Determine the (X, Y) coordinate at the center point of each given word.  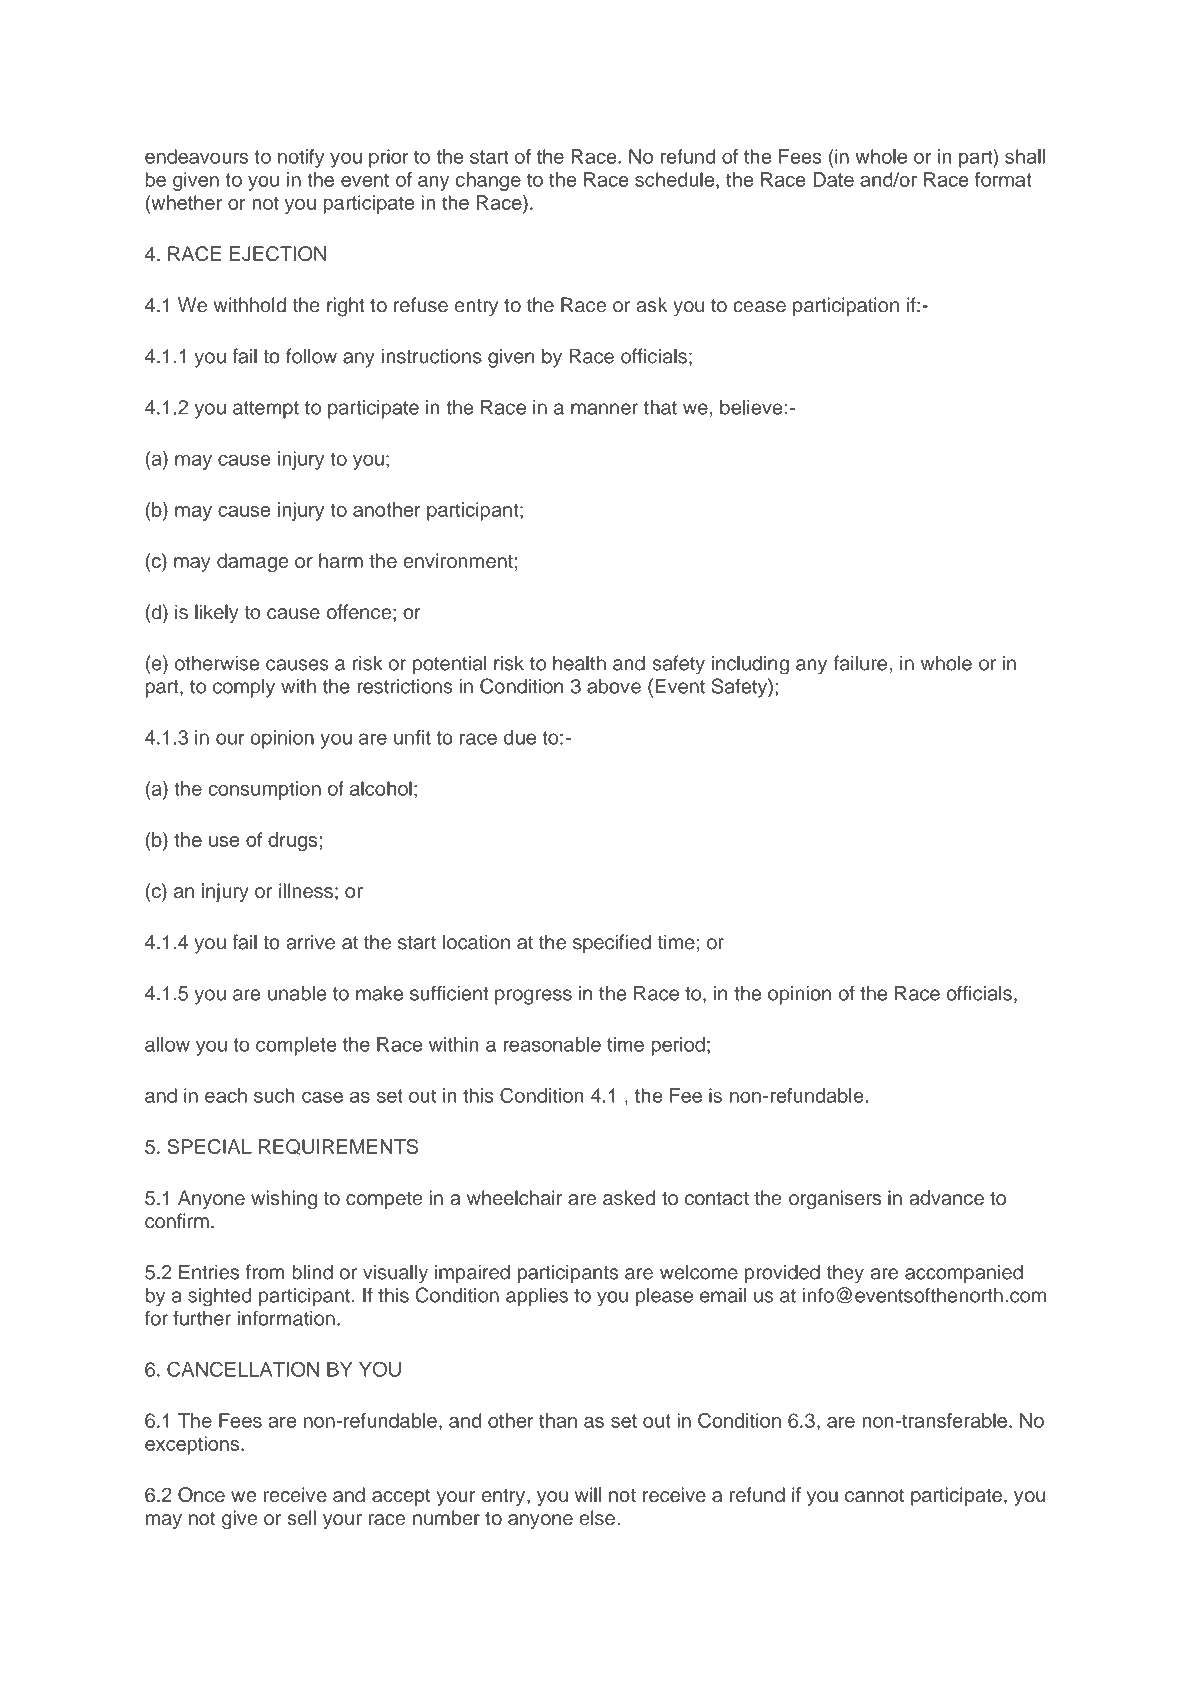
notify (301, 158)
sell (302, 1518)
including (750, 665)
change (488, 181)
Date (833, 179)
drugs (294, 842)
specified (612, 944)
